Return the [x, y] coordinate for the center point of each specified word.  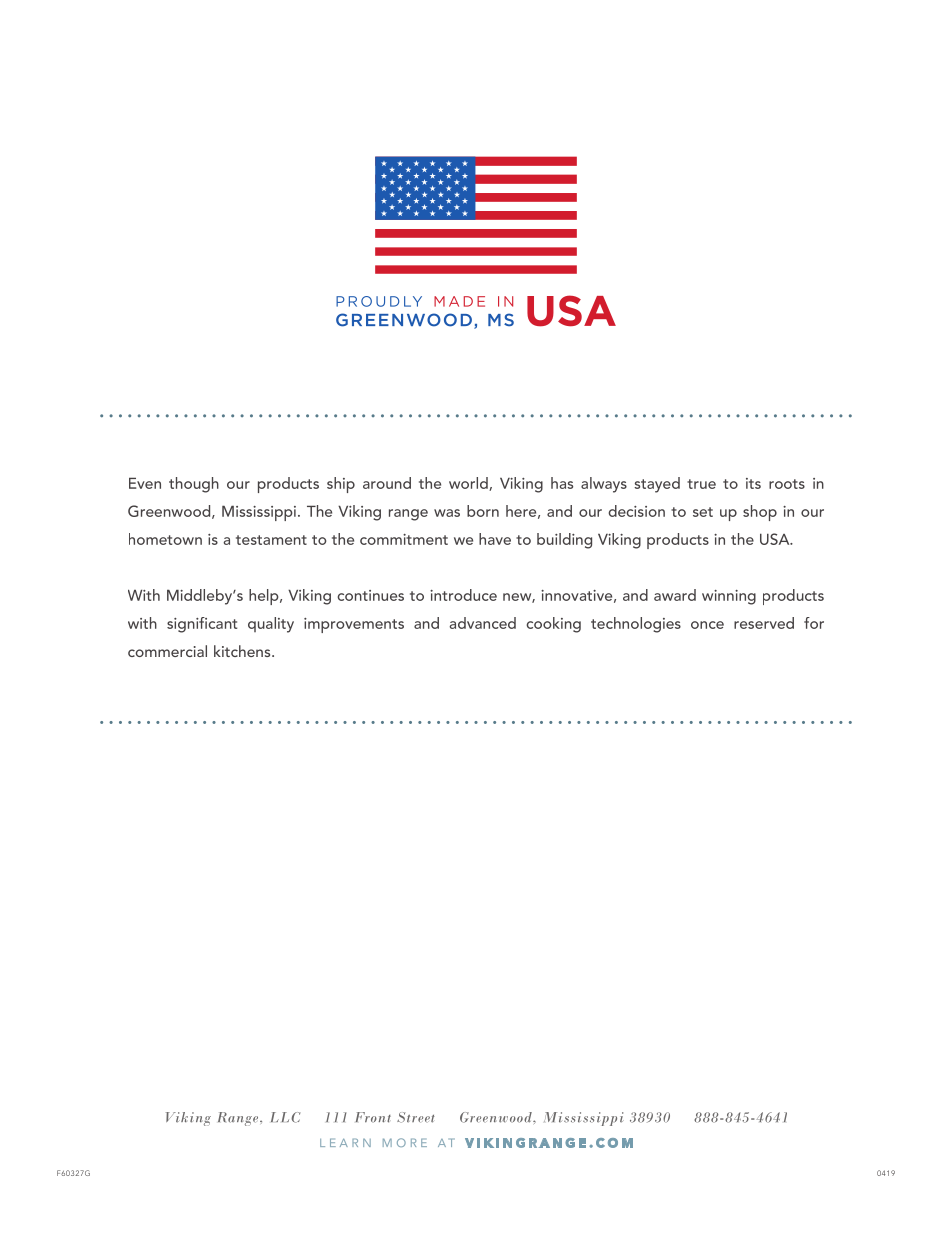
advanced [482, 623]
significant [202, 625]
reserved [764, 623]
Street [416, 1117]
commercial [167, 651]
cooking [553, 625]
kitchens [243, 651]
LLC [285, 1117]
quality [271, 625]
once [707, 625]
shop [760, 513]
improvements [354, 625]
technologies [636, 625]
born [483, 511]
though [194, 485]
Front [373, 1117]
